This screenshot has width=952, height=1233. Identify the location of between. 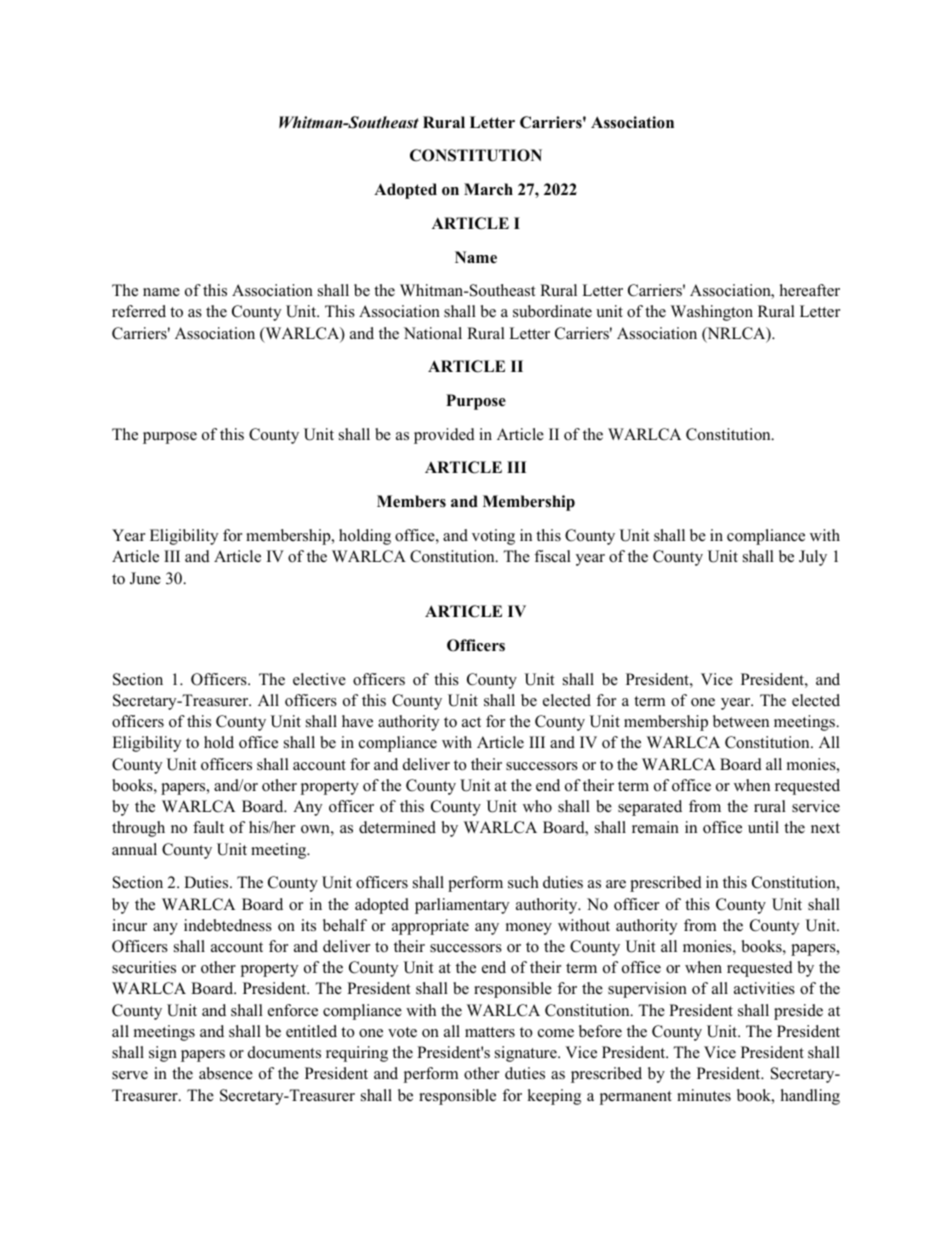
(741, 721).
